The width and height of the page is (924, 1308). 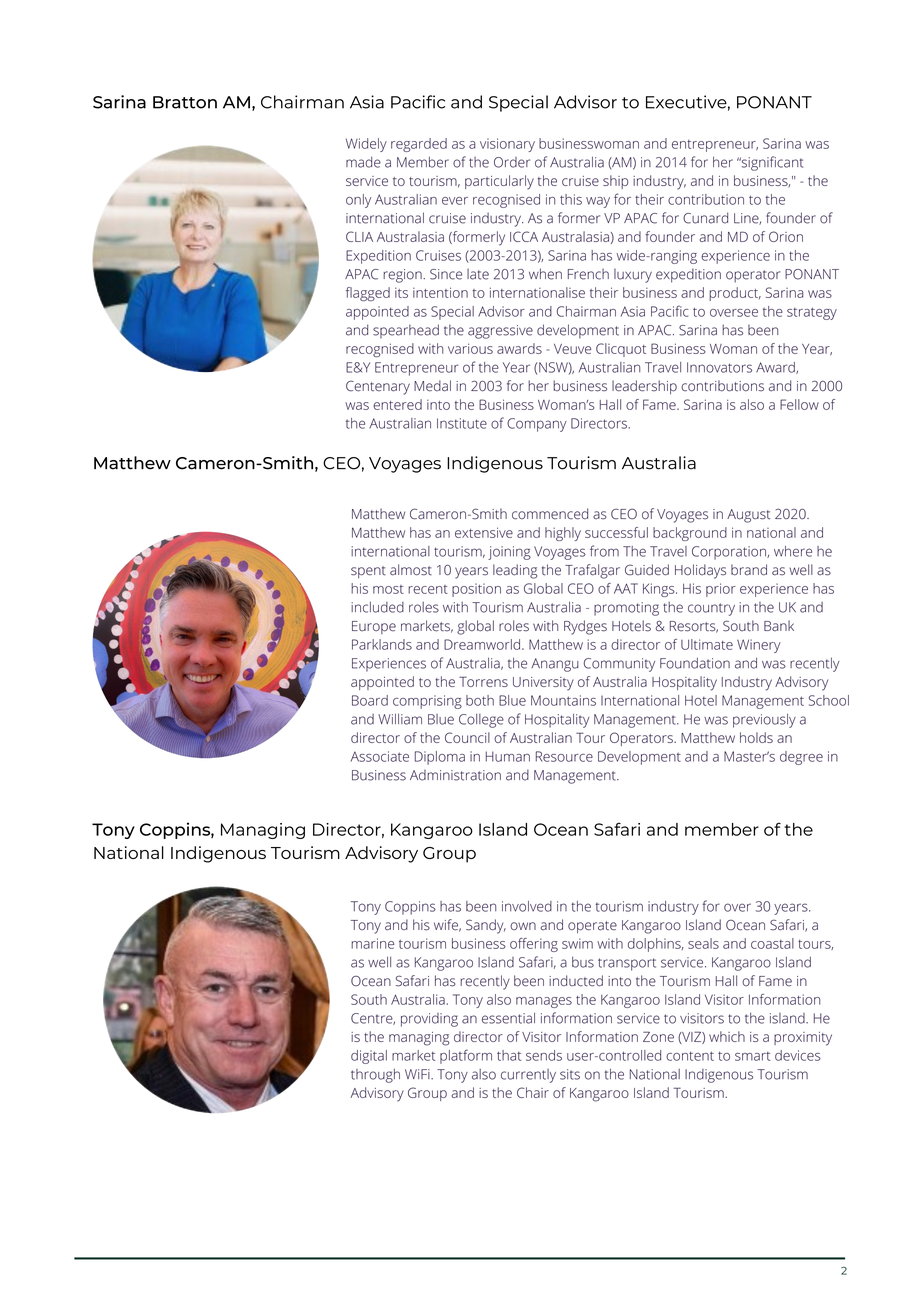 I want to click on Bank, so click(x=779, y=625).
